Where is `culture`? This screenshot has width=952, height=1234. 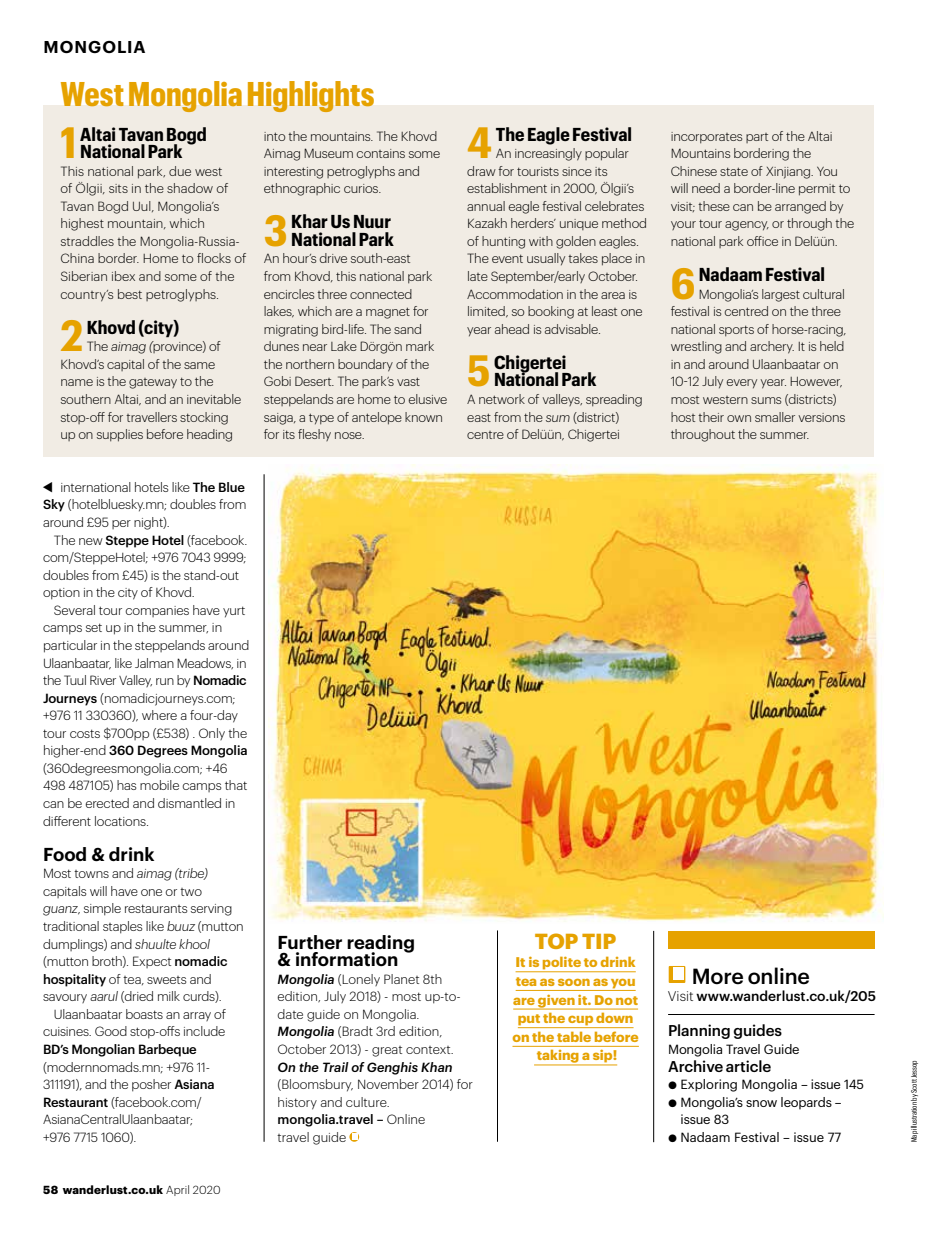
culture is located at coordinates (367, 1102).
